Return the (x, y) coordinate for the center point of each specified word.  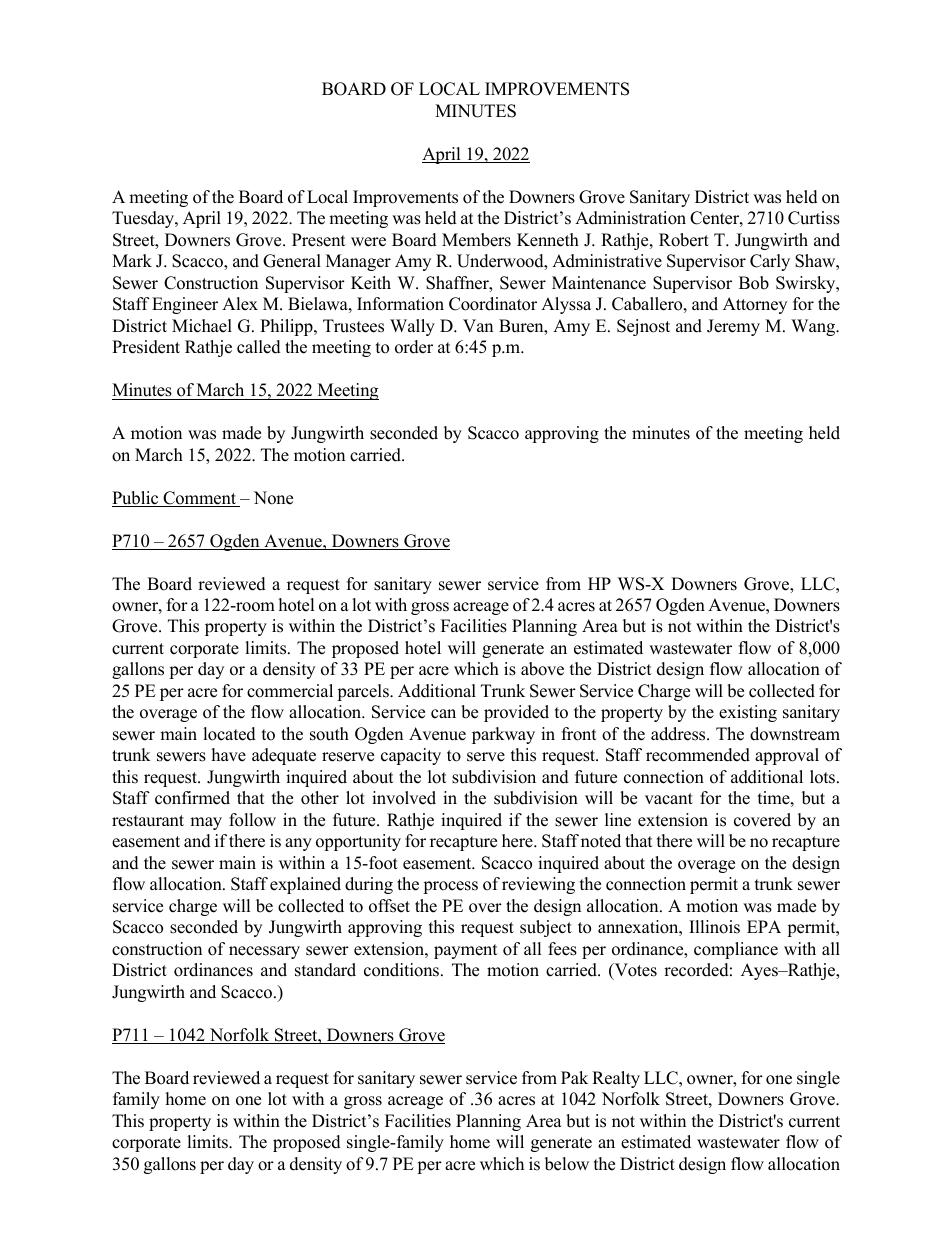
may (206, 823)
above (542, 669)
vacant (669, 799)
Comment (199, 499)
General (292, 261)
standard (325, 970)
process (450, 887)
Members (476, 240)
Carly (770, 262)
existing (748, 713)
